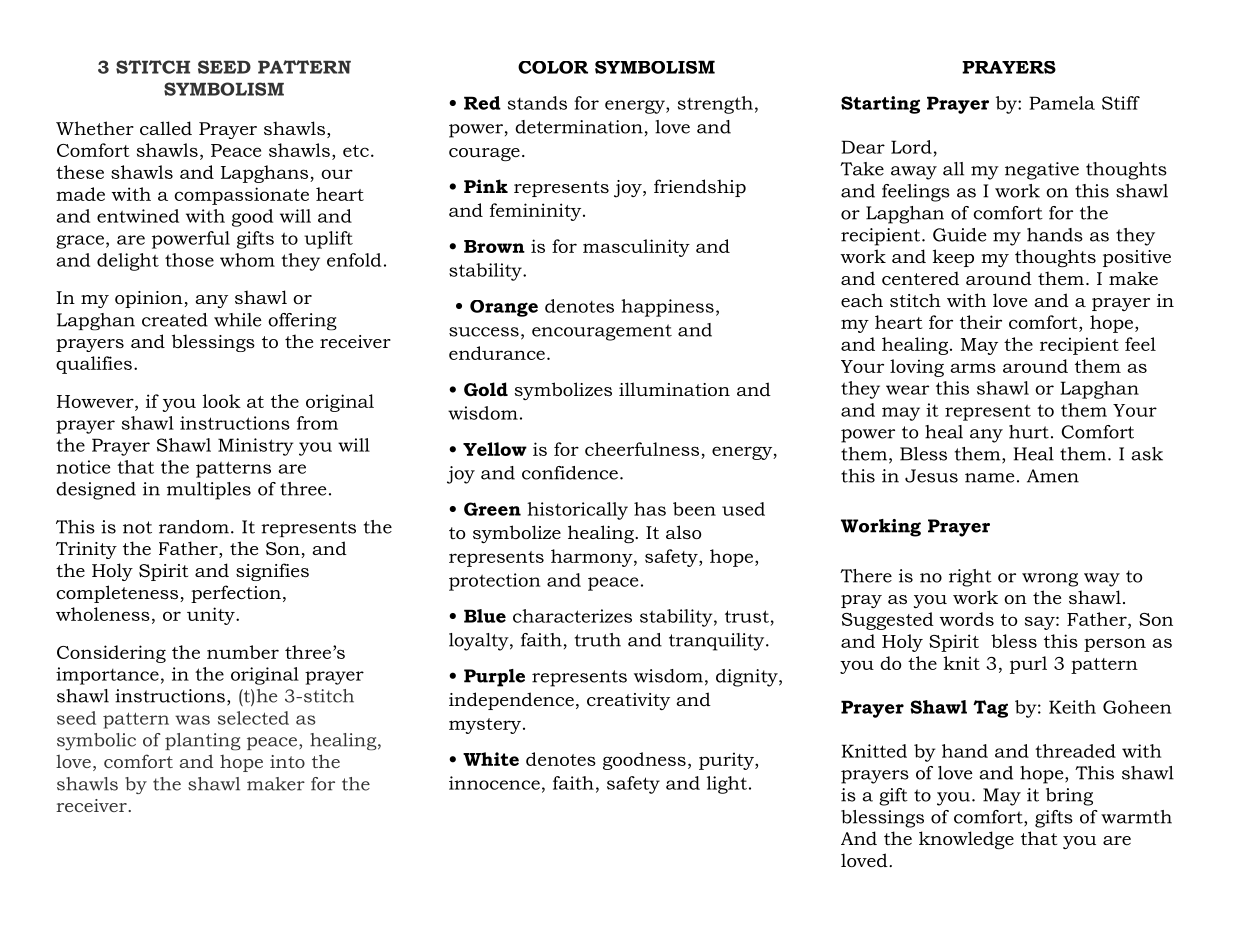 The width and height of the document is (1233, 952). What do you see at coordinates (628, 701) in the document?
I see `creativity` at bounding box center [628, 701].
